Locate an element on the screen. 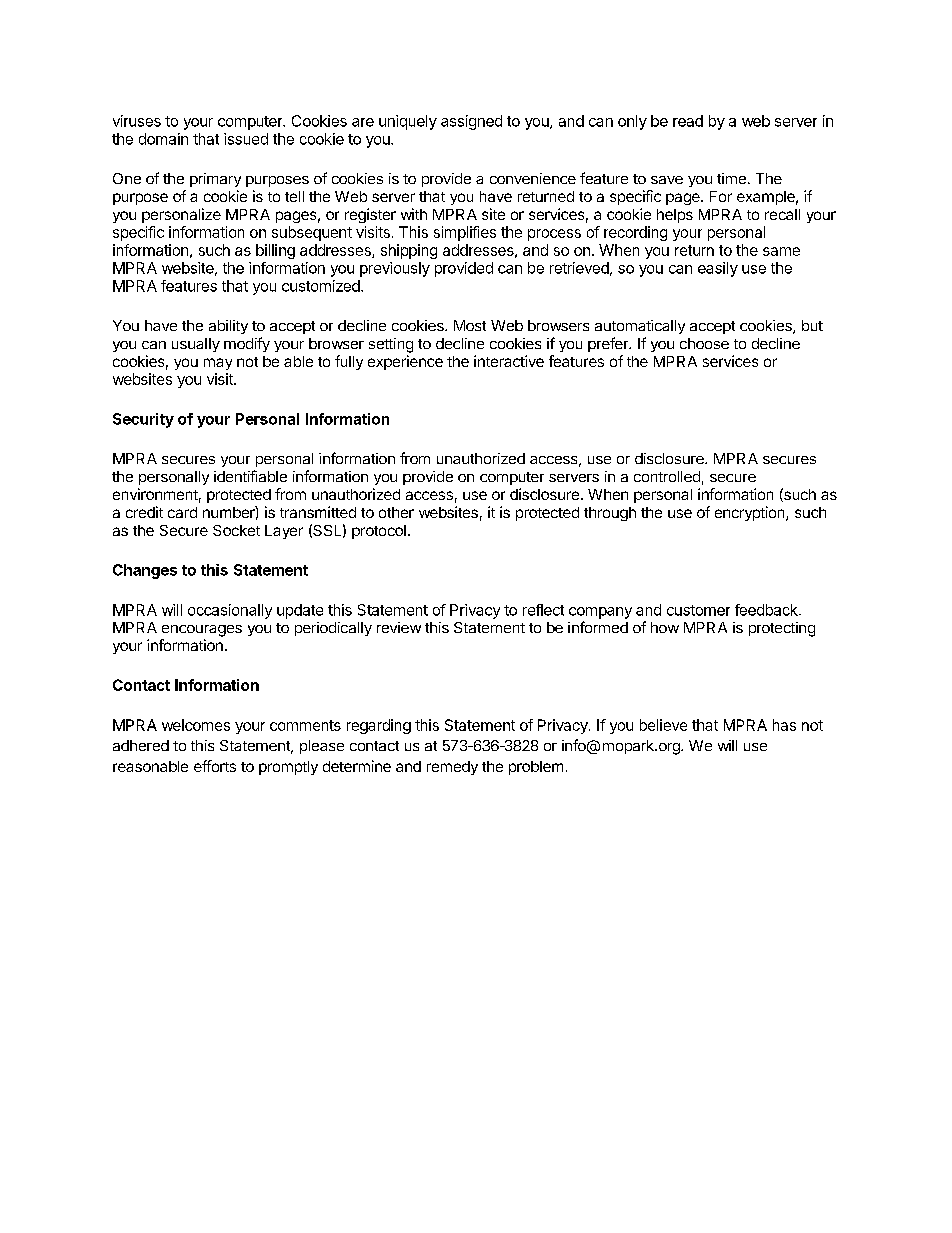  issued is located at coordinates (246, 139).
